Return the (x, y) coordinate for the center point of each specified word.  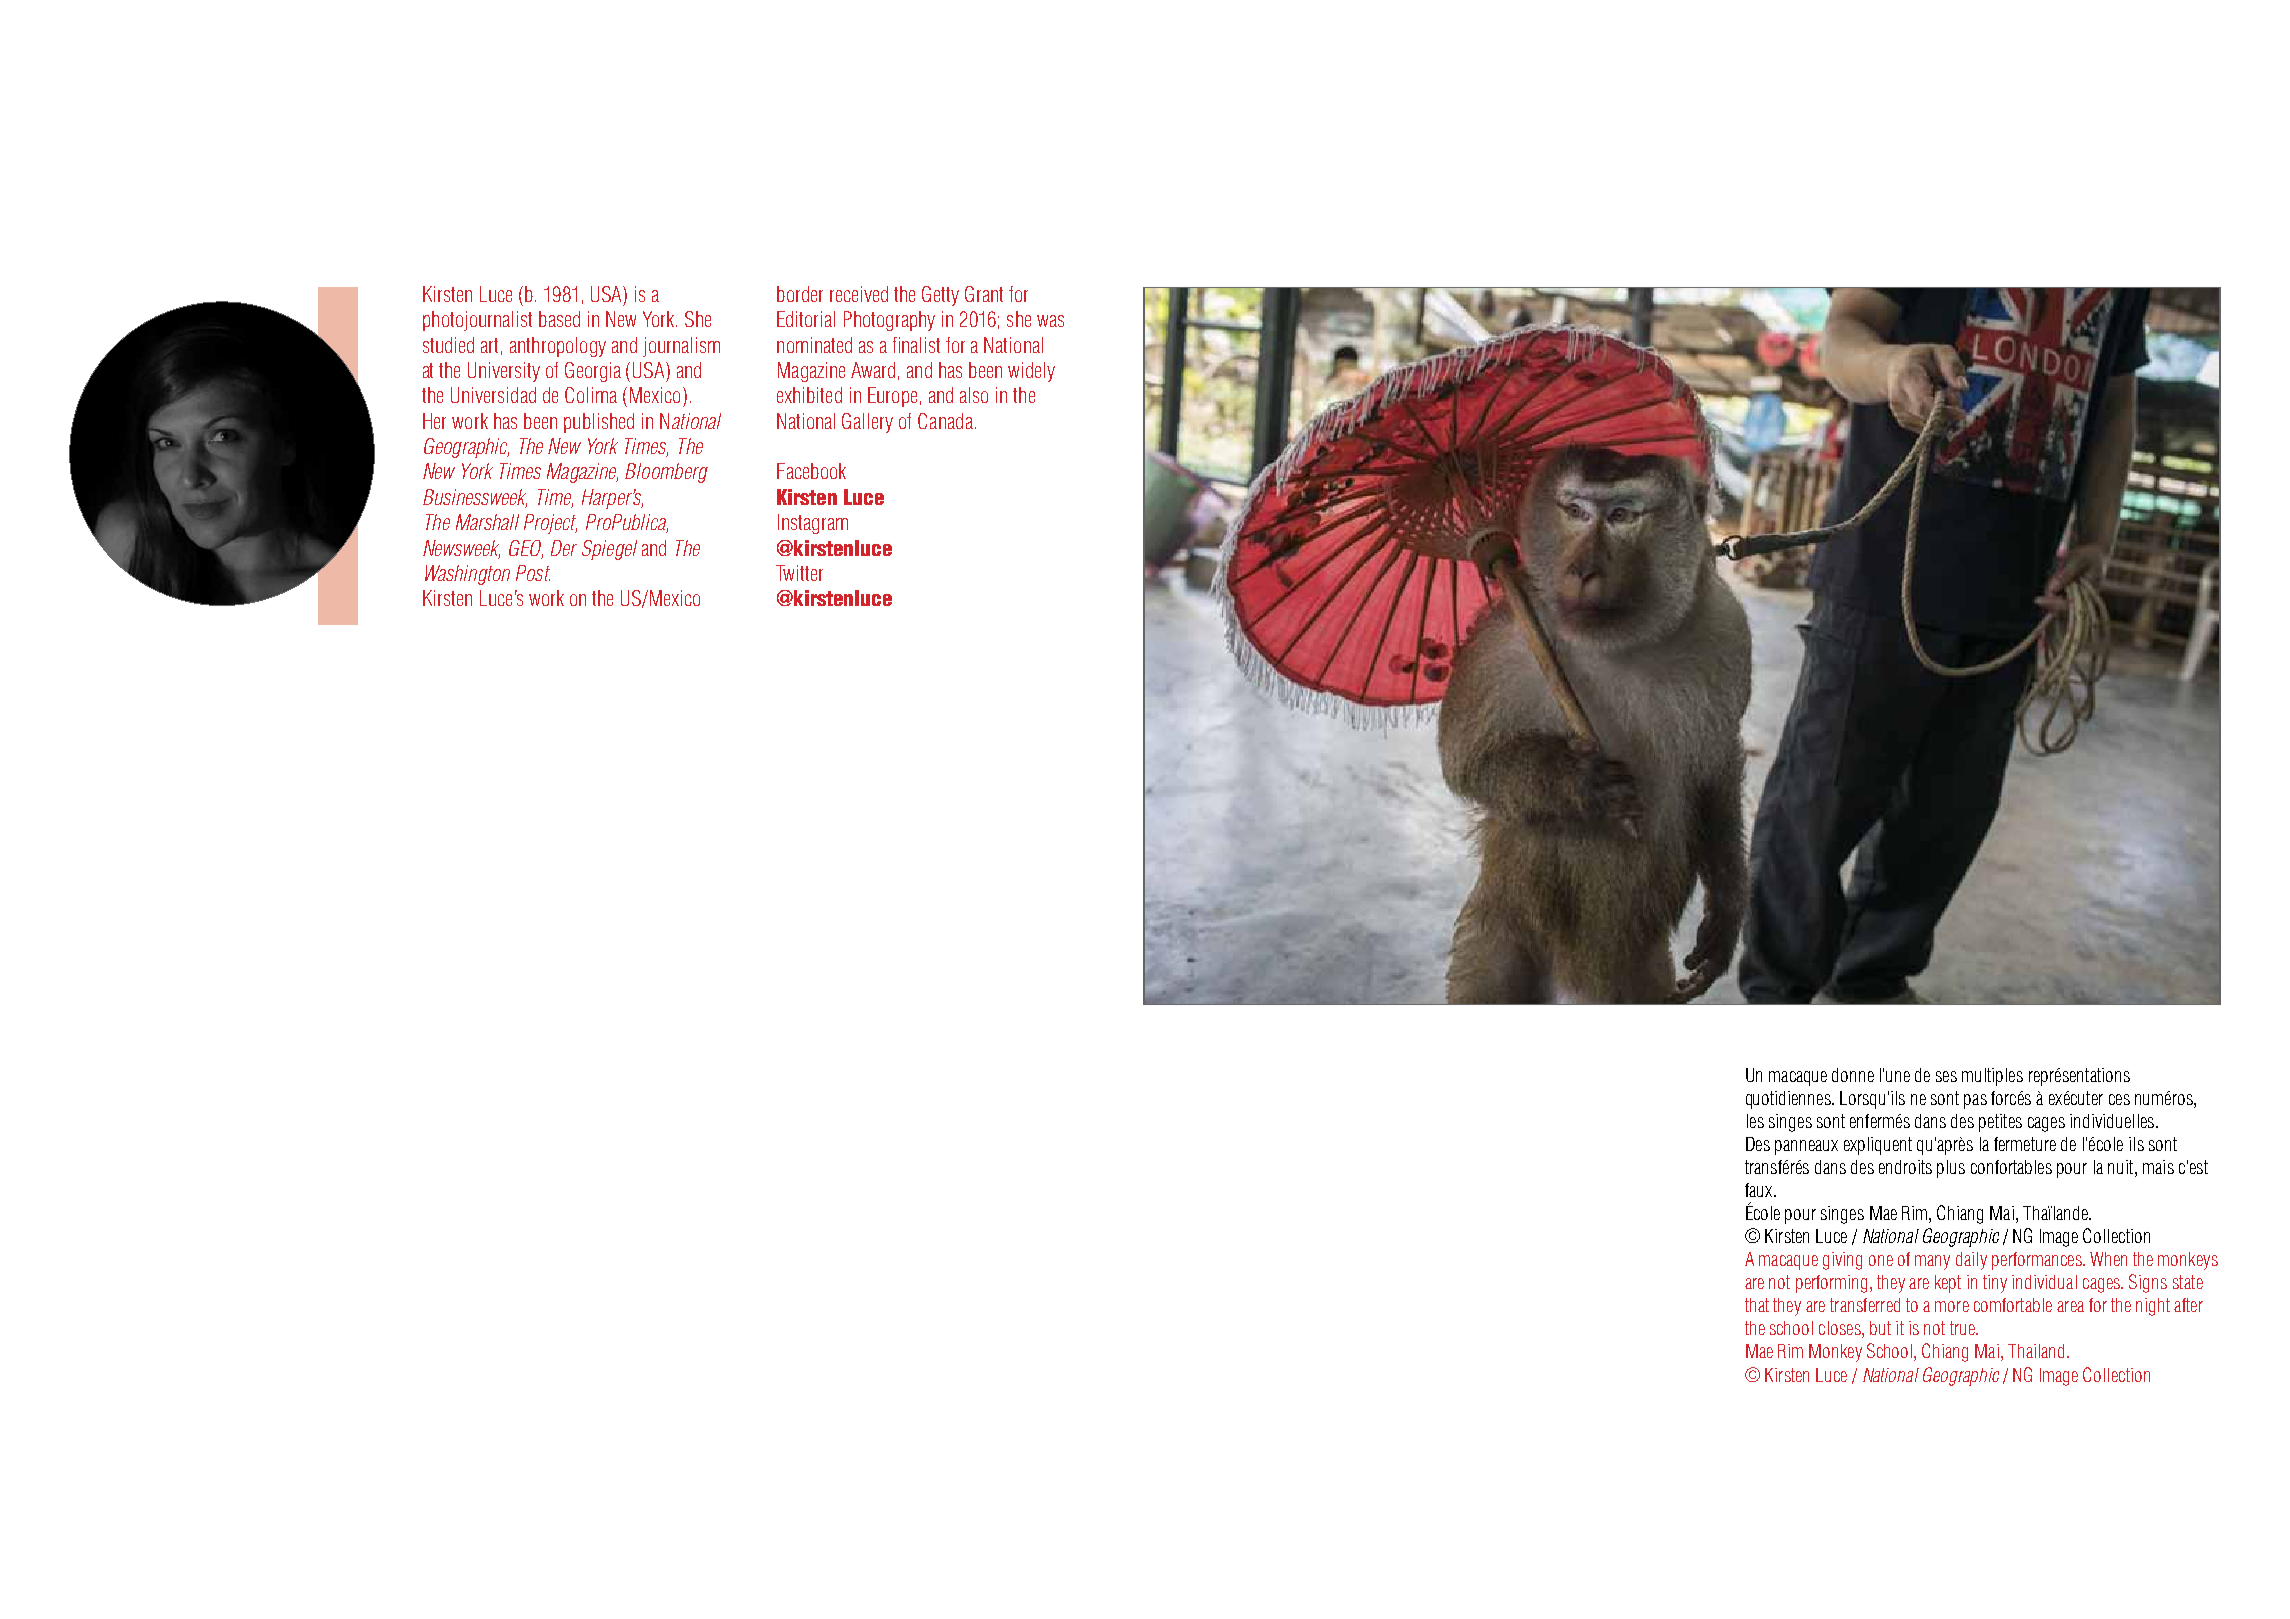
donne (1853, 1075)
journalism (681, 347)
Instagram (813, 524)
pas (1975, 1101)
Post (533, 573)
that (1757, 1305)
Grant (984, 294)
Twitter (799, 573)
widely (1031, 372)
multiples (1992, 1077)
